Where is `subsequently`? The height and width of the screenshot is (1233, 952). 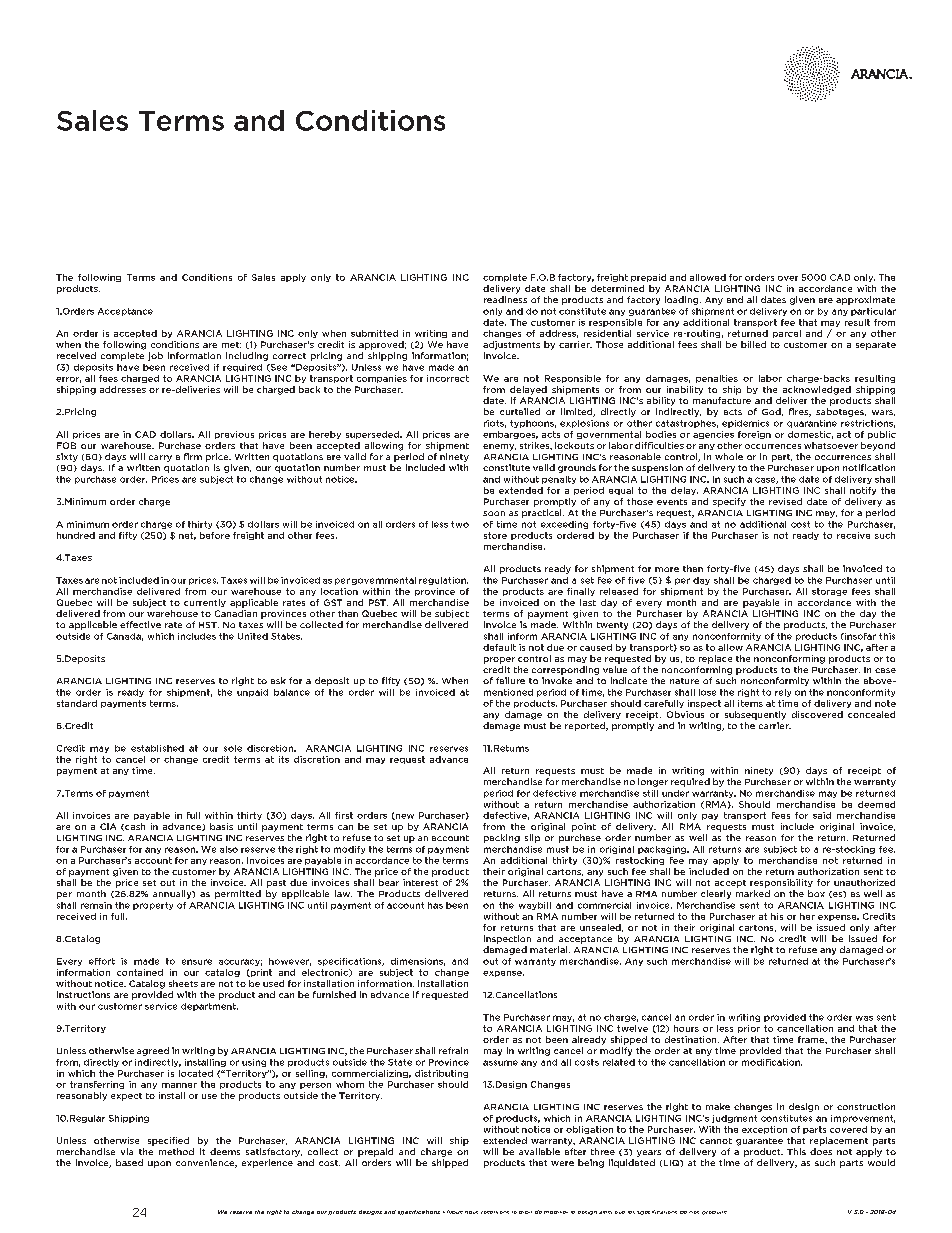
subsequently is located at coordinates (755, 715).
